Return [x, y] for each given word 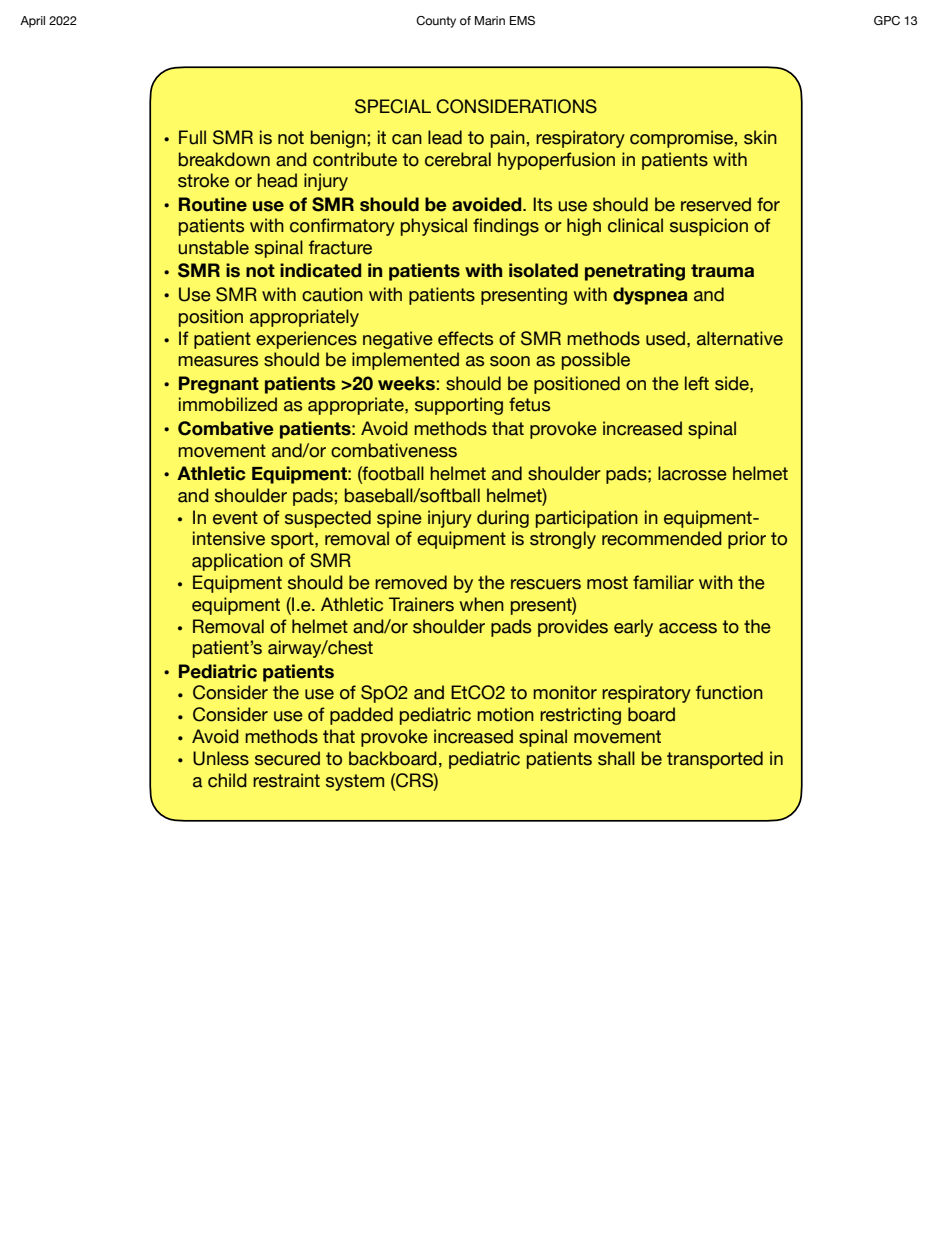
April [32, 22]
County [436, 22]
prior [747, 540]
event [235, 518]
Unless [221, 758]
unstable [213, 247]
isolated [543, 270]
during [503, 519]
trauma [722, 271]
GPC [887, 20]
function [729, 692]
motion [505, 714]
